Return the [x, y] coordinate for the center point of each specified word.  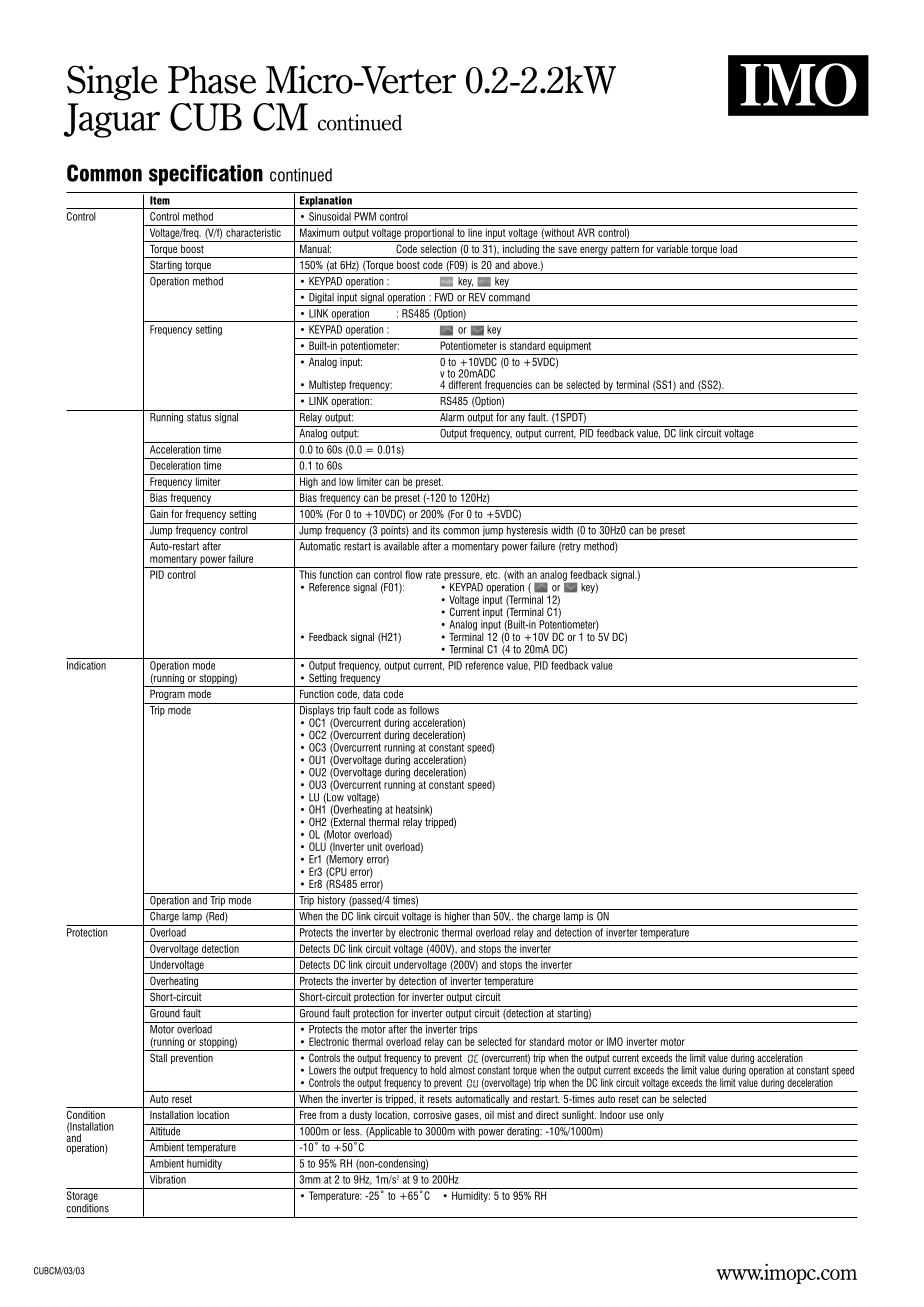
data [371, 694]
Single [112, 83]
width [562, 530]
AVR [586, 232]
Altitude [165, 1131]
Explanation [325, 202]
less [353, 1131]
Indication [86, 665]
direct [547, 1115]
